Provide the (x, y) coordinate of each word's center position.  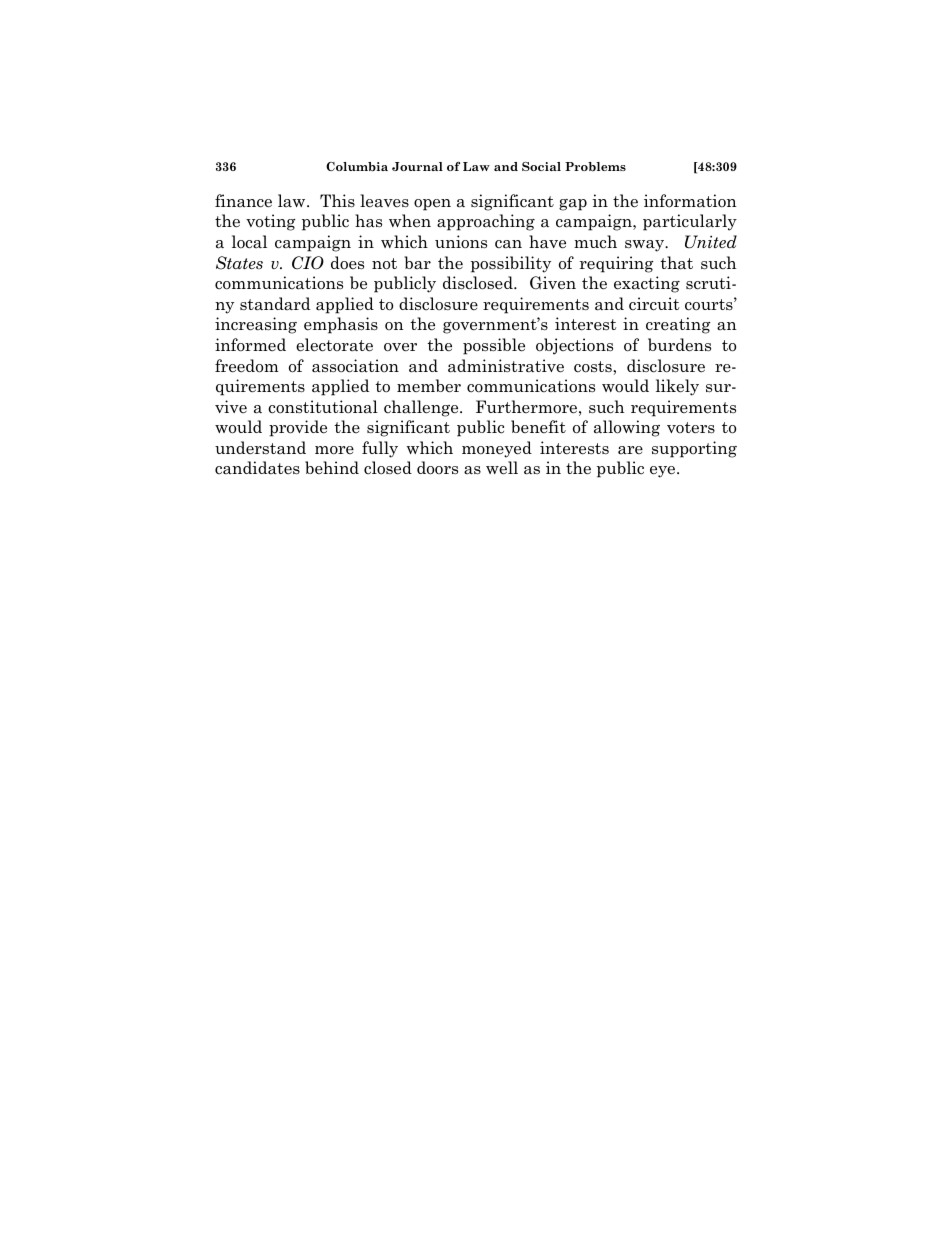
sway (646, 246)
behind (332, 467)
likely (677, 387)
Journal (417, 166)
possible (494, 346)
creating (678, 325)
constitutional (323, 407)
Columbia (357, 167)
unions (461, 242)
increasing (256, 325)
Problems (595, 167)
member (429, 386)
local (249, 242)
